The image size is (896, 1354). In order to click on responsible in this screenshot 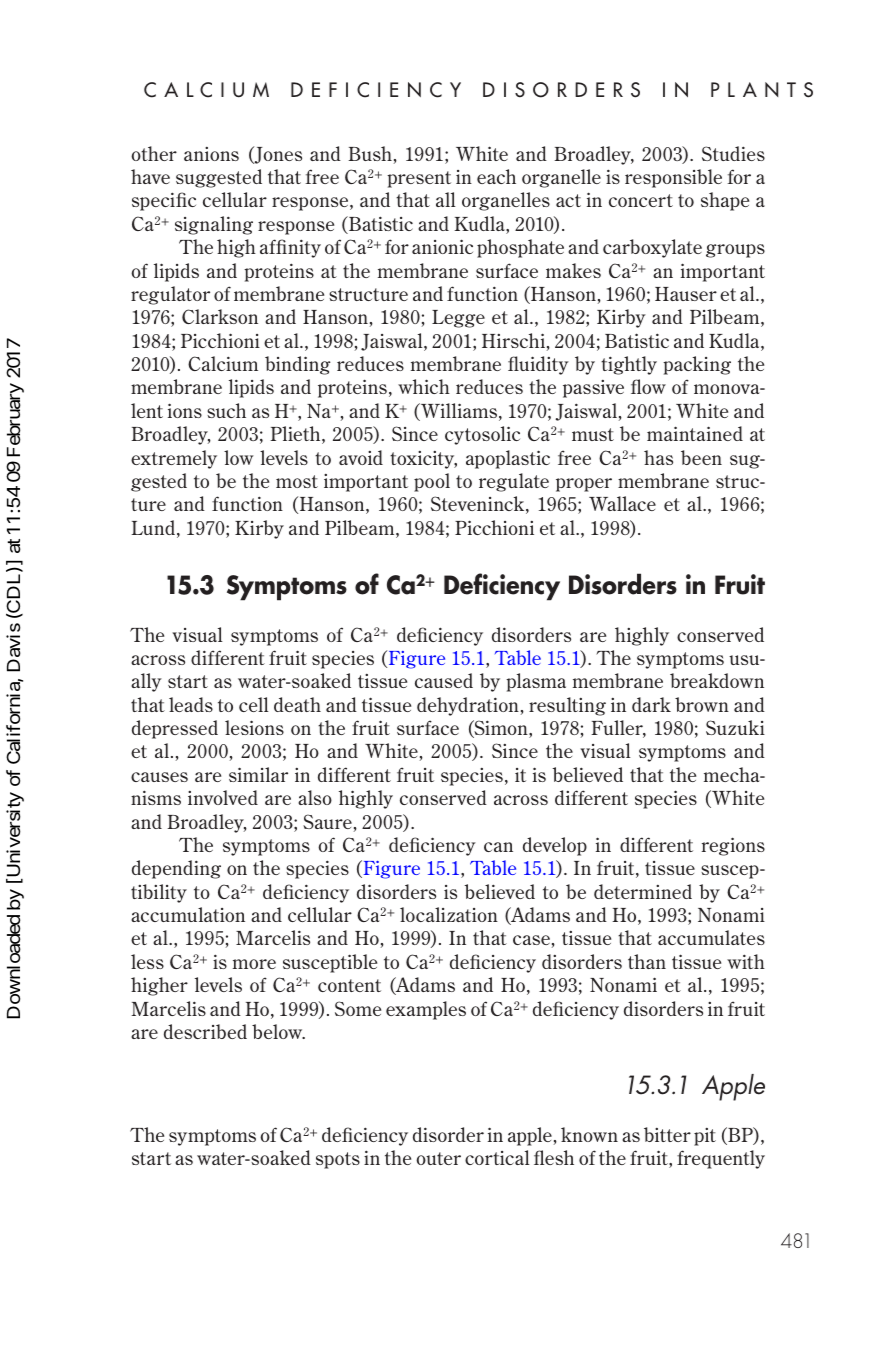, I will do `click(673, 178)`.
